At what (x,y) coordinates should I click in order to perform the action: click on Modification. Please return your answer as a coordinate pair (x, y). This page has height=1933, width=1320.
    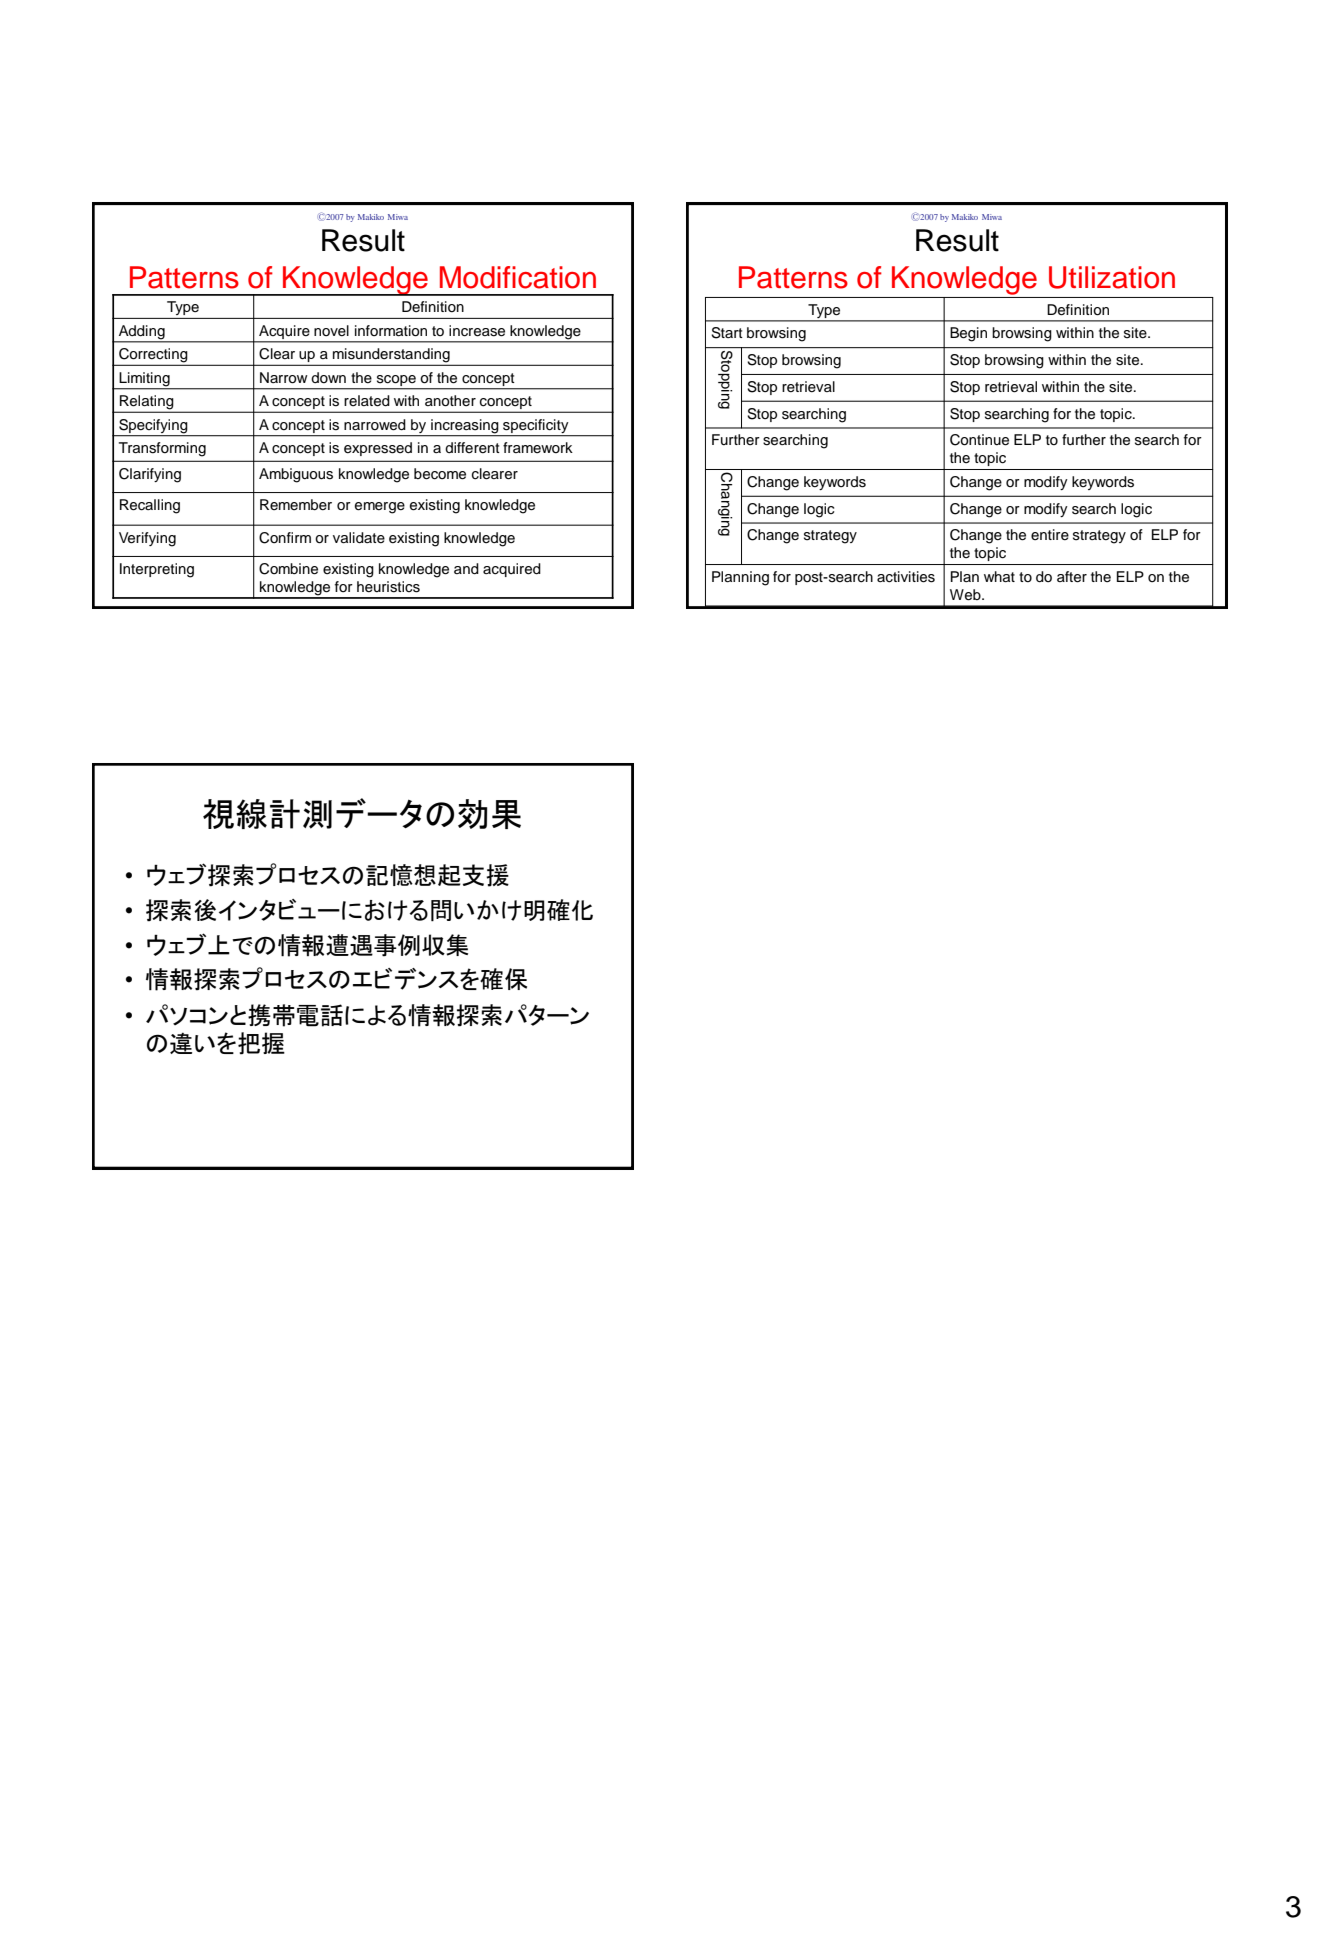
    Looking at the image, I should click on (518, 277).
